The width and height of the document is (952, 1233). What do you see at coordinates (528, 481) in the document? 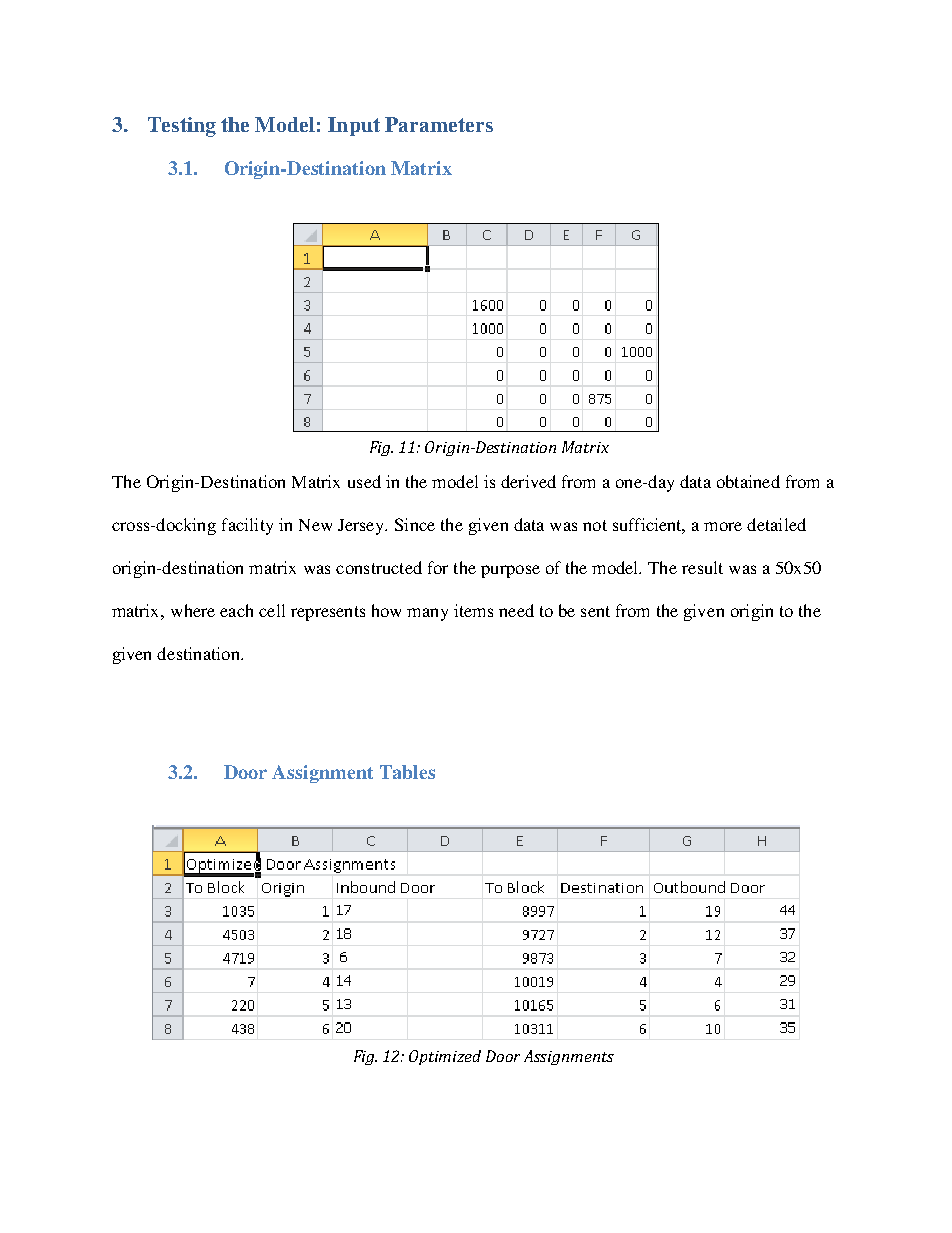
I see `derived` at bounding box center [528, 481].
